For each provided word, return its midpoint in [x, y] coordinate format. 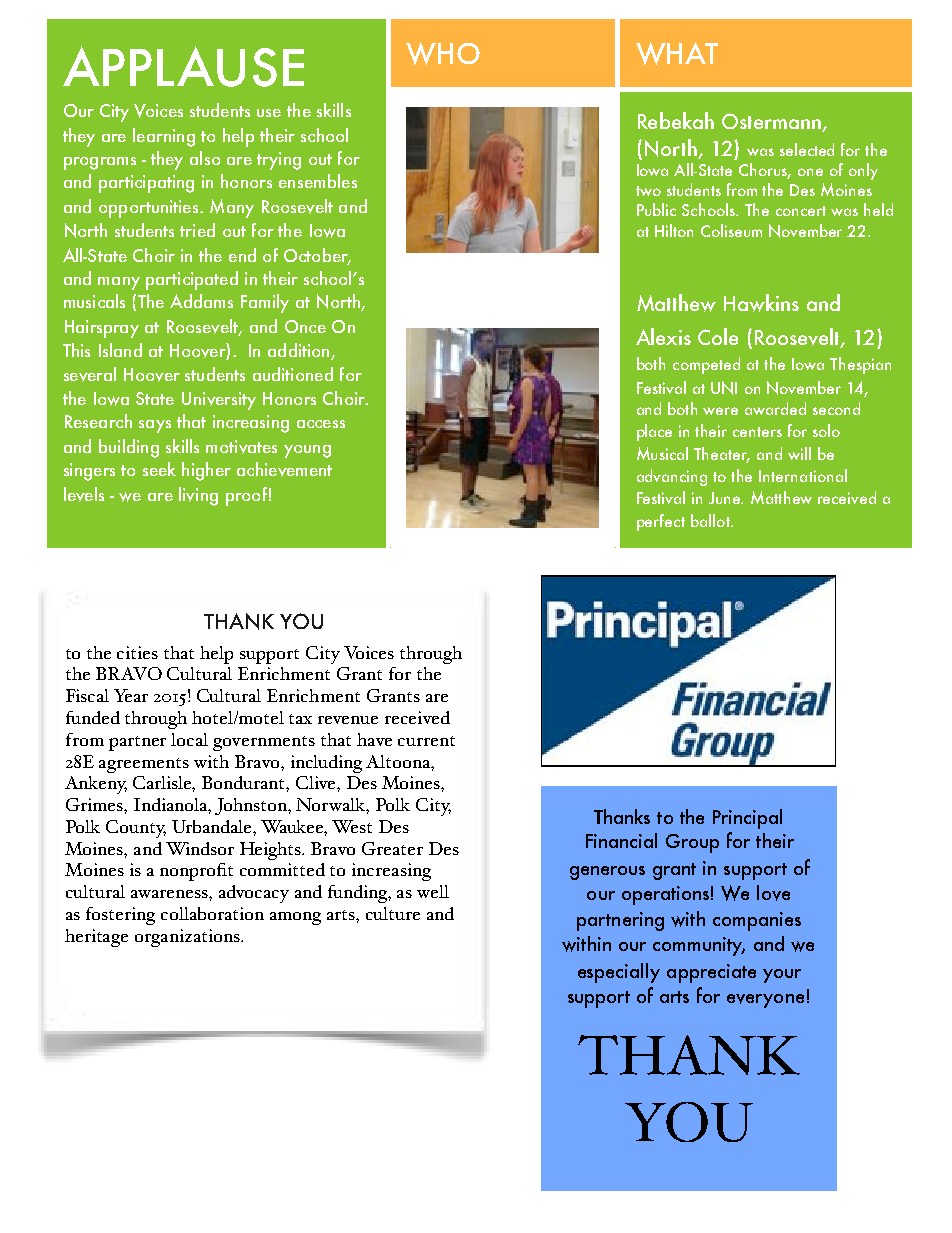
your [782, 976]
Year [131, 695]
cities [137, 652]
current [426, 741]
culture [393, 913]
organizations [188, 938]
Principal [747, 819]
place [654, 432]
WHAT [677, 53]
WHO [443, 53]
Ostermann [772, 122]
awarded [775, 408]
